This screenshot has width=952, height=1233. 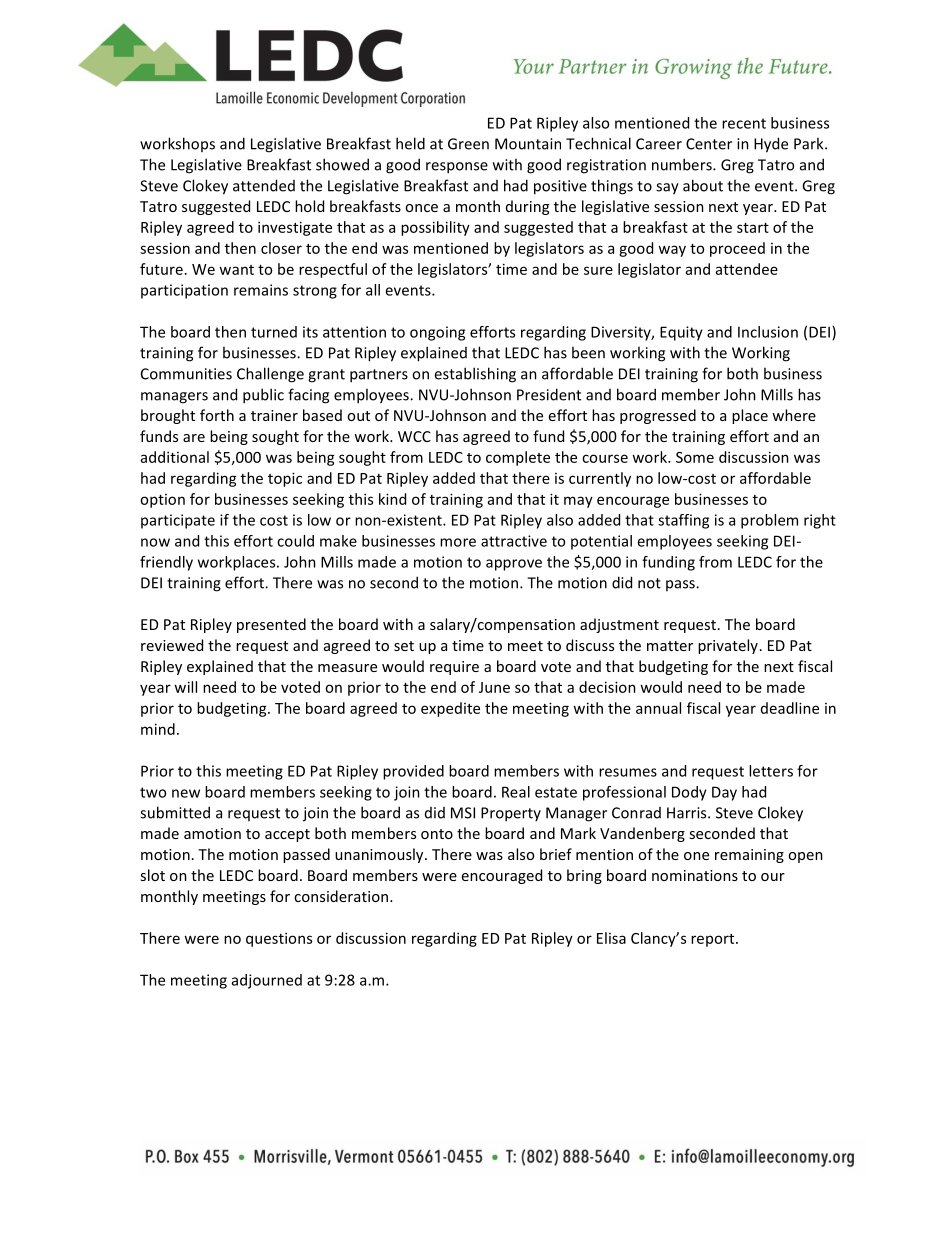 What do you see at coordinates (790, 708) in the screenshot?
I see `deadline` at bounding box center [790, 708].
